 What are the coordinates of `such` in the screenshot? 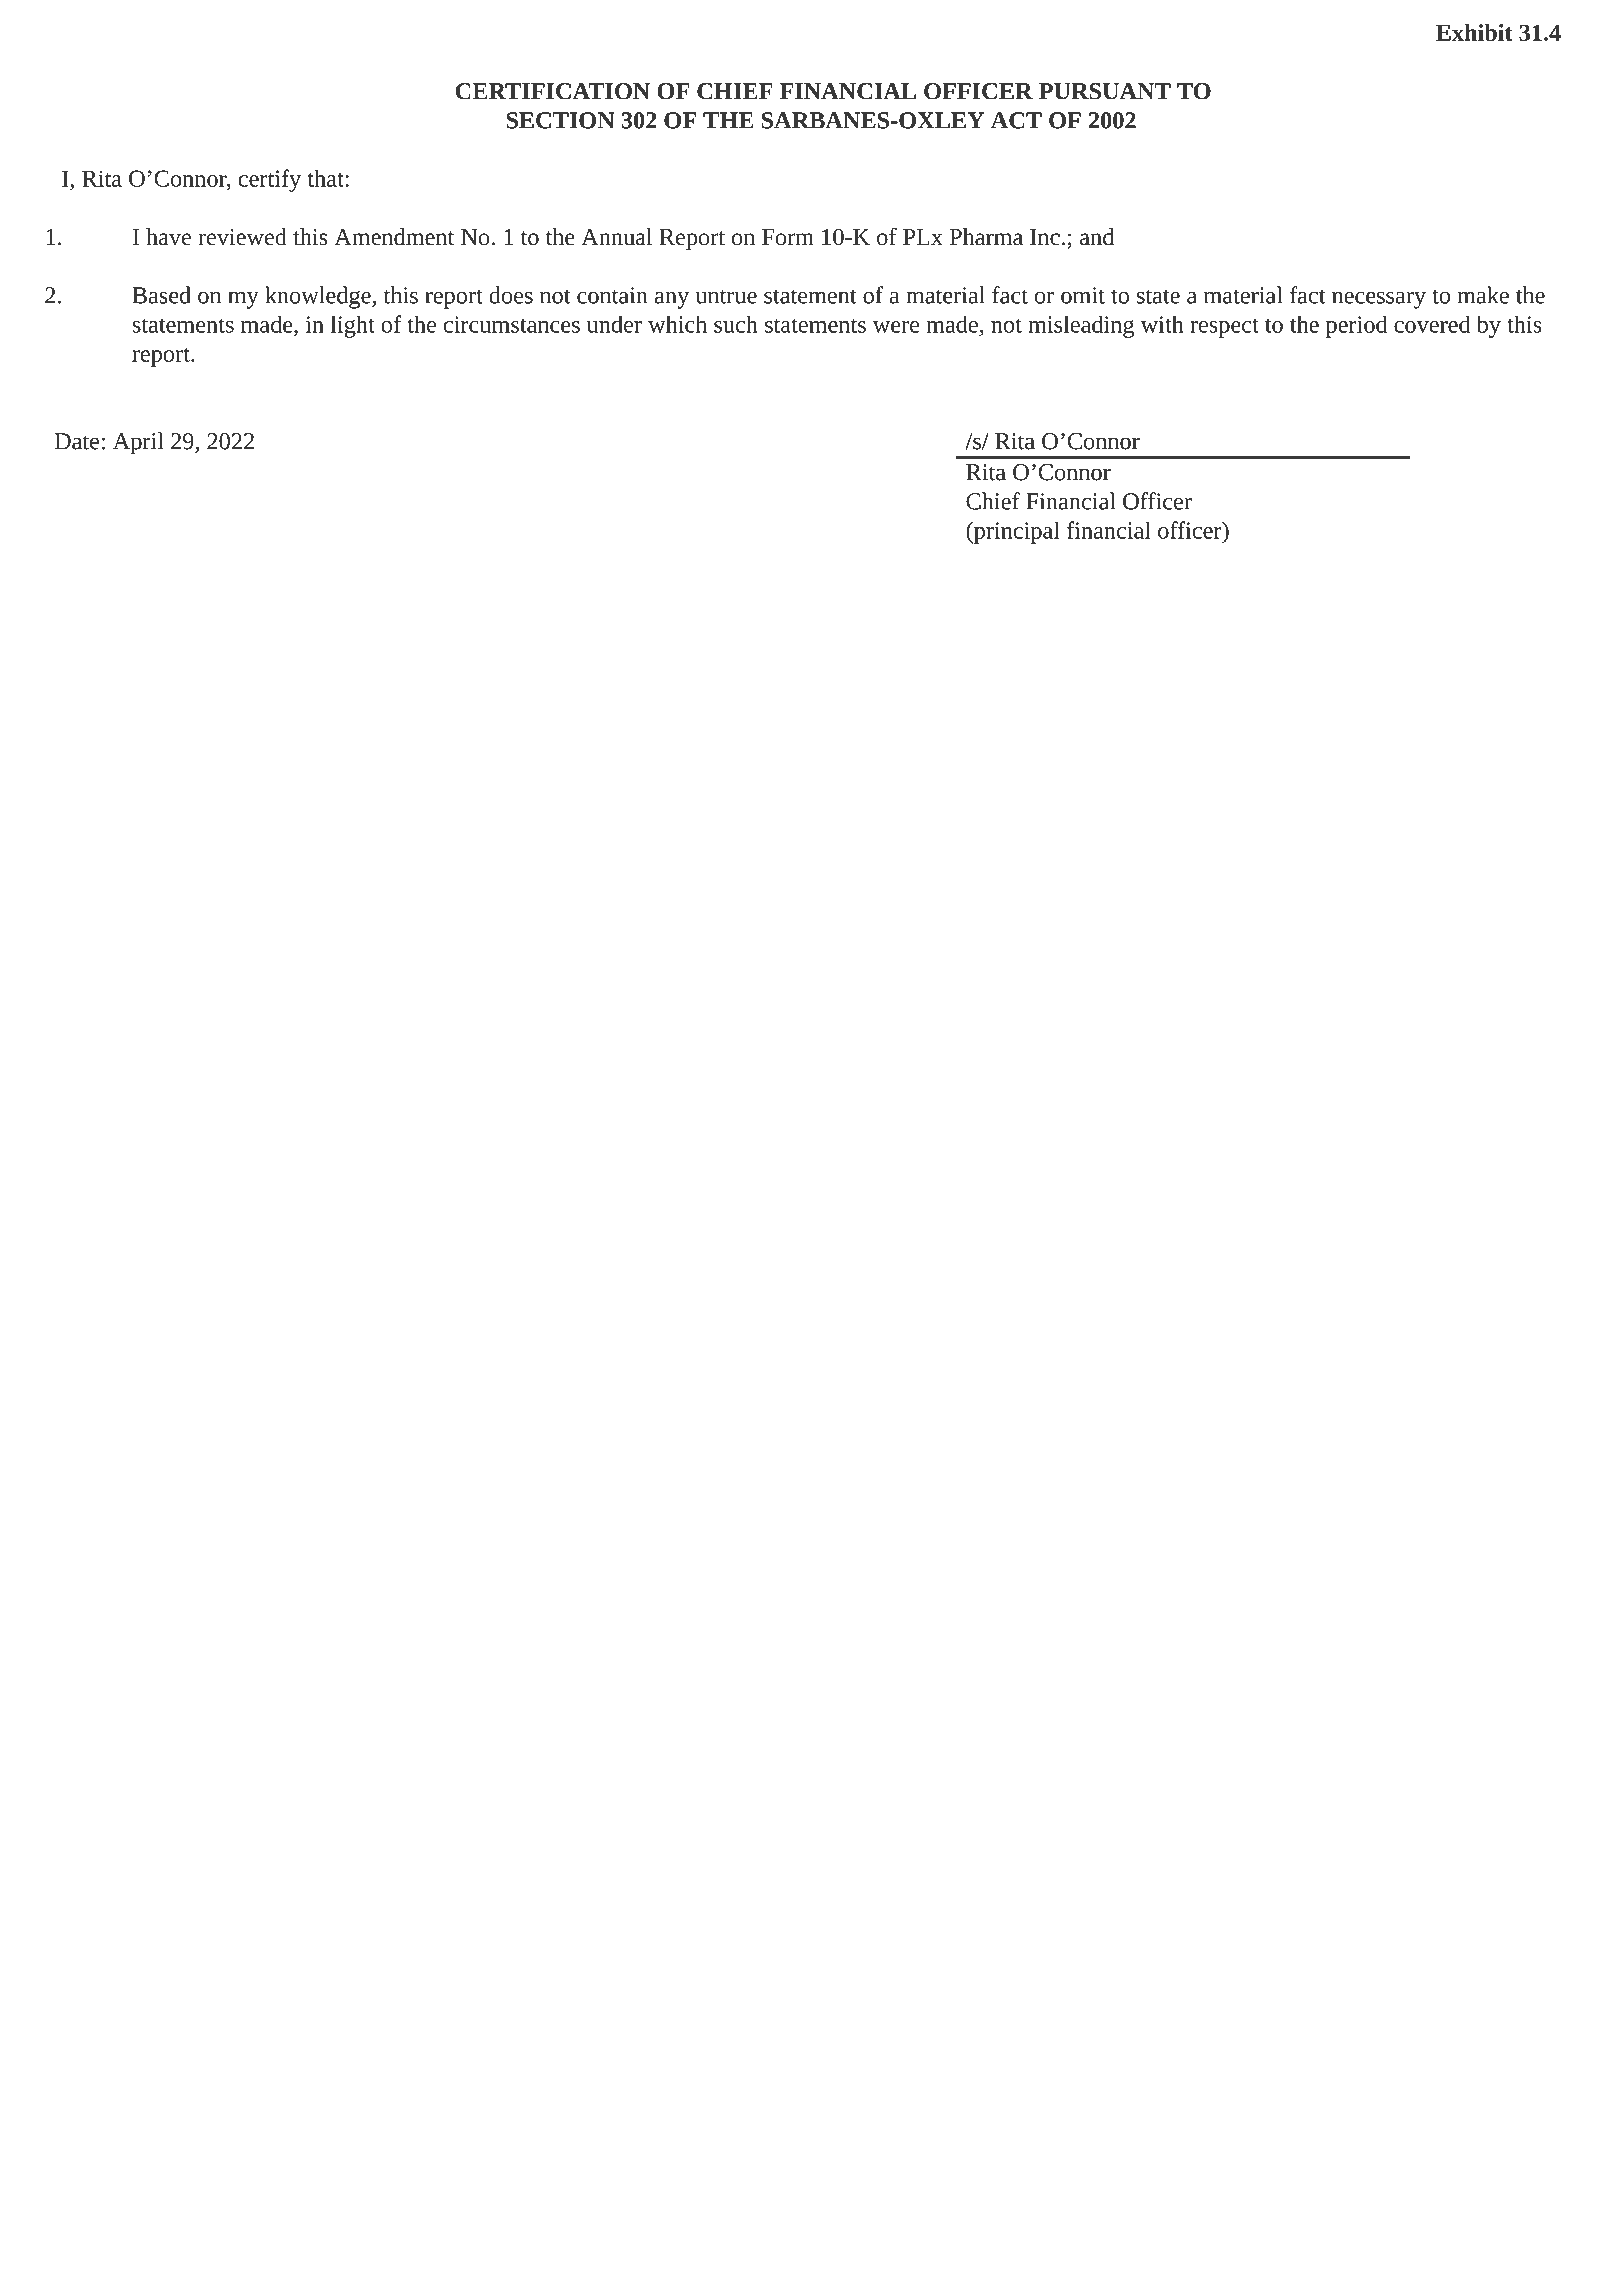 It's located at (736, 324).
